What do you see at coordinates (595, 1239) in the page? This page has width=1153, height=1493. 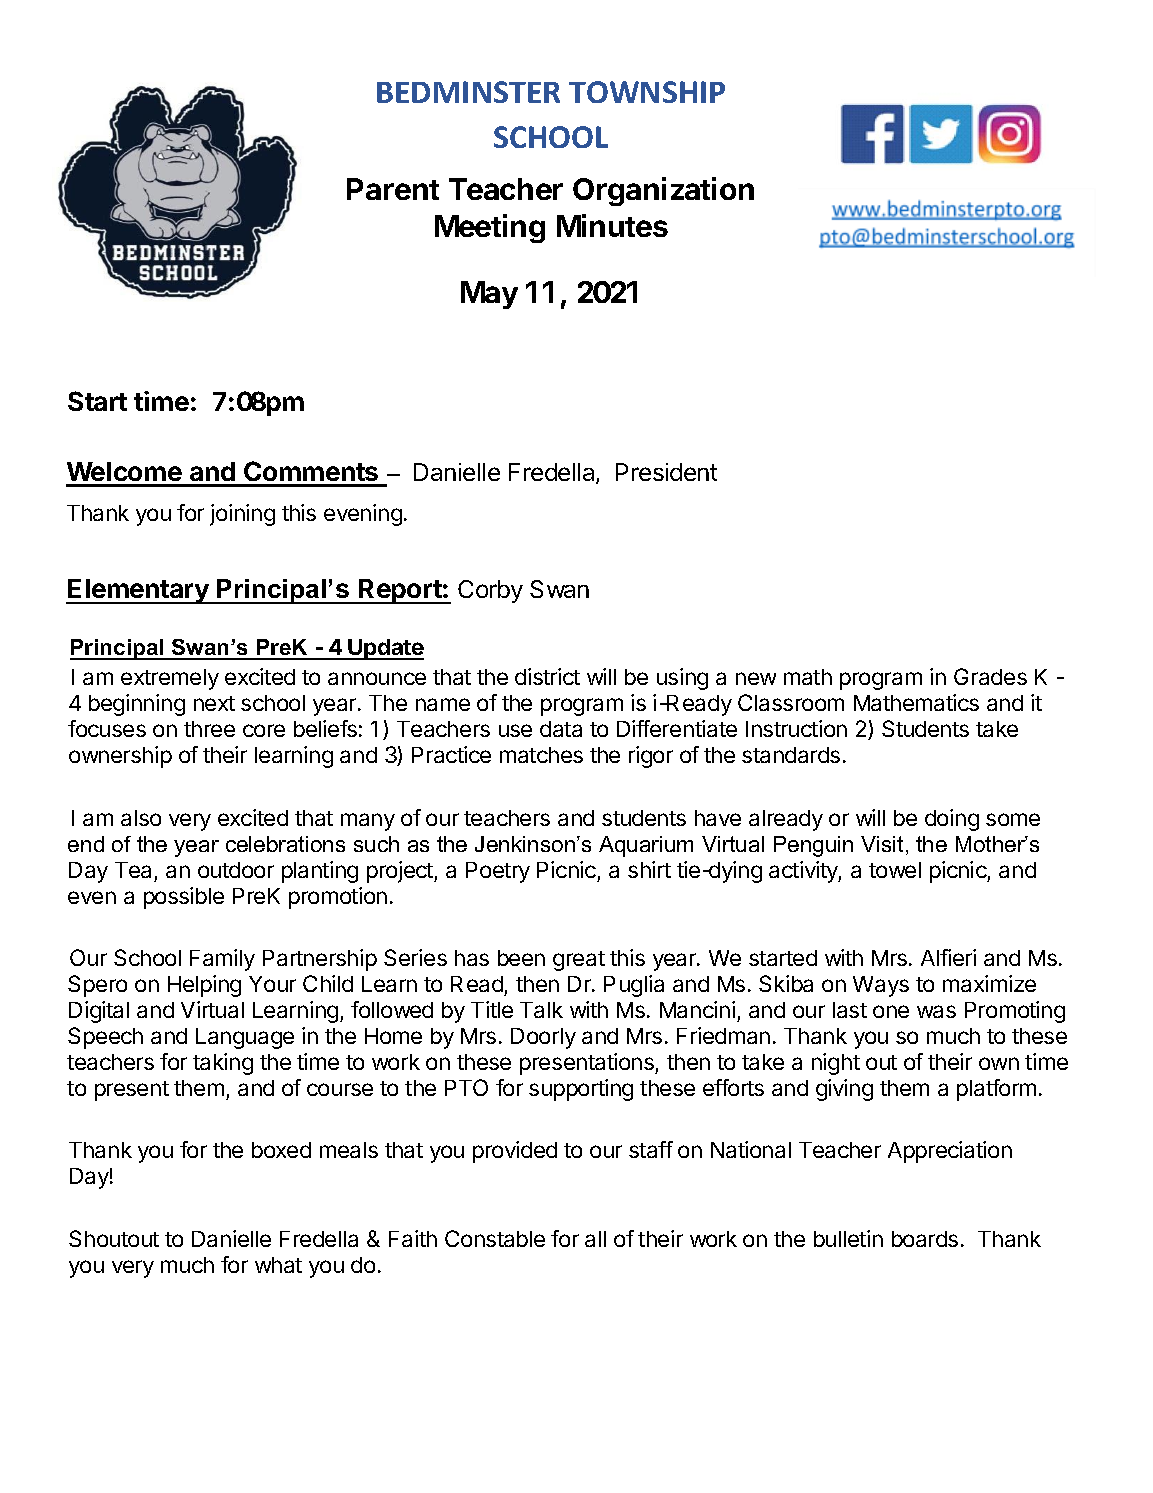 I see `all` at bounding box center [595, 1239].
